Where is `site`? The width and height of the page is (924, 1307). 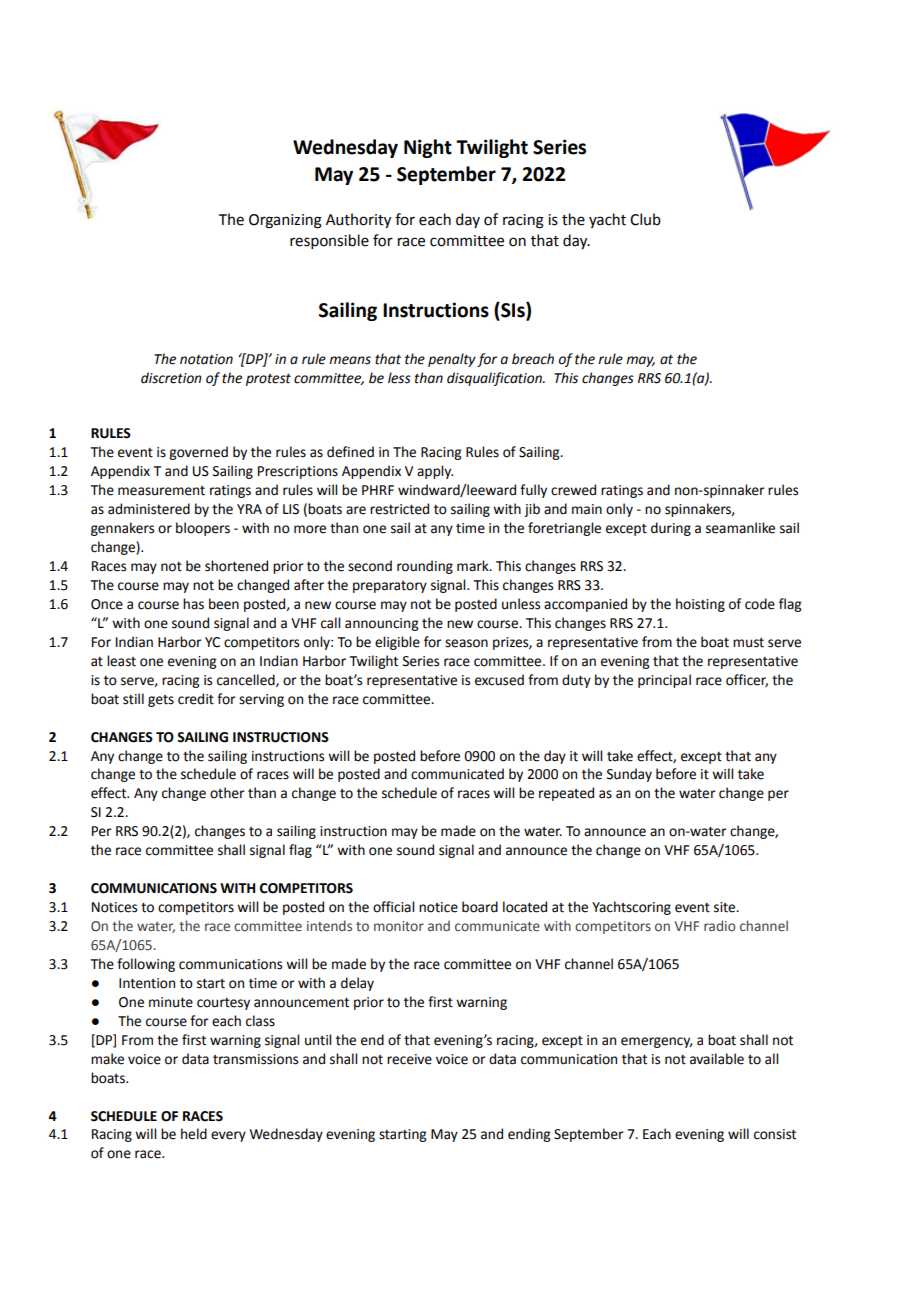
site is located at coordinates (726, 907).
